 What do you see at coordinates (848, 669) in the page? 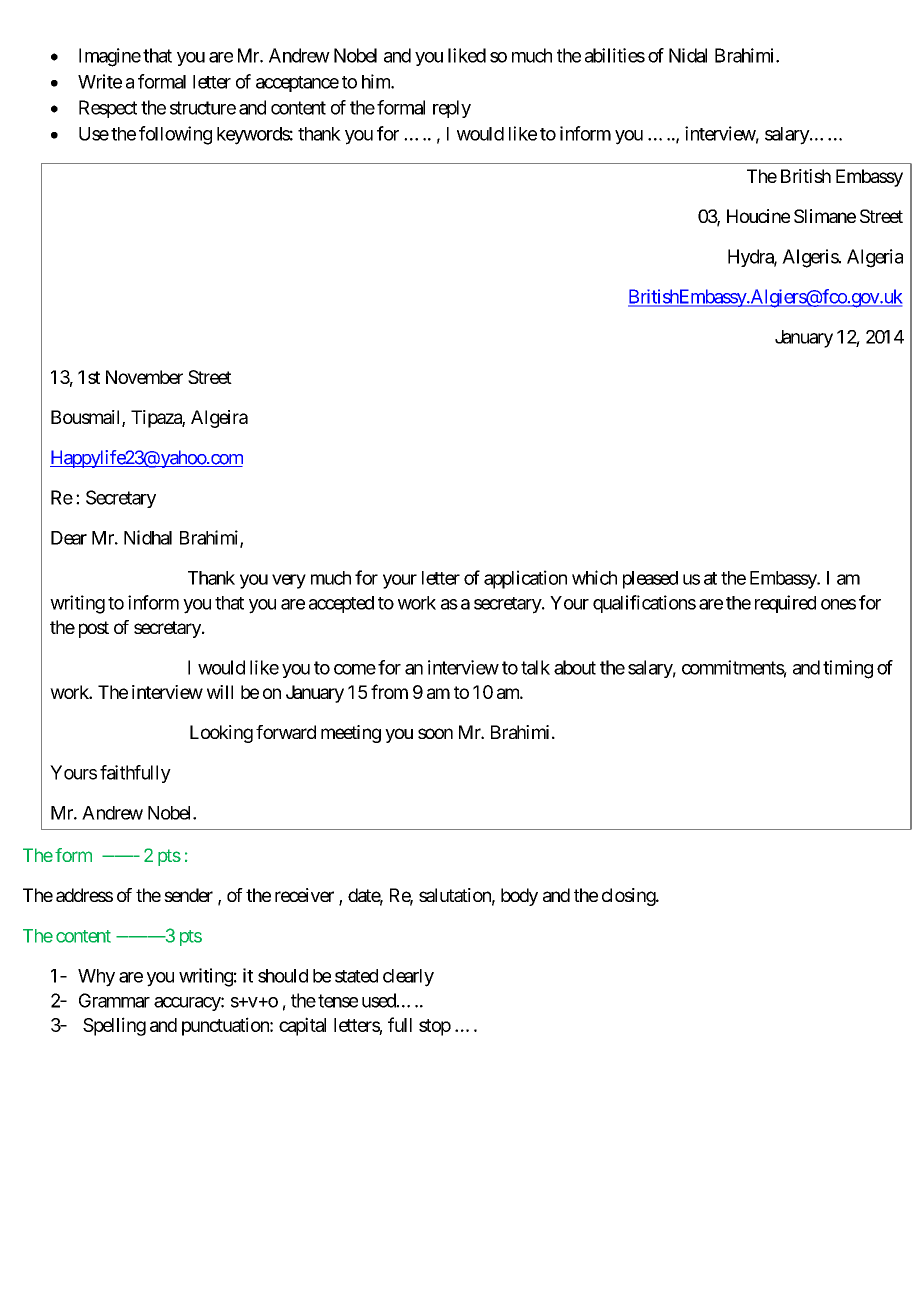
I see `timing` at bounding box center [848, 669].
